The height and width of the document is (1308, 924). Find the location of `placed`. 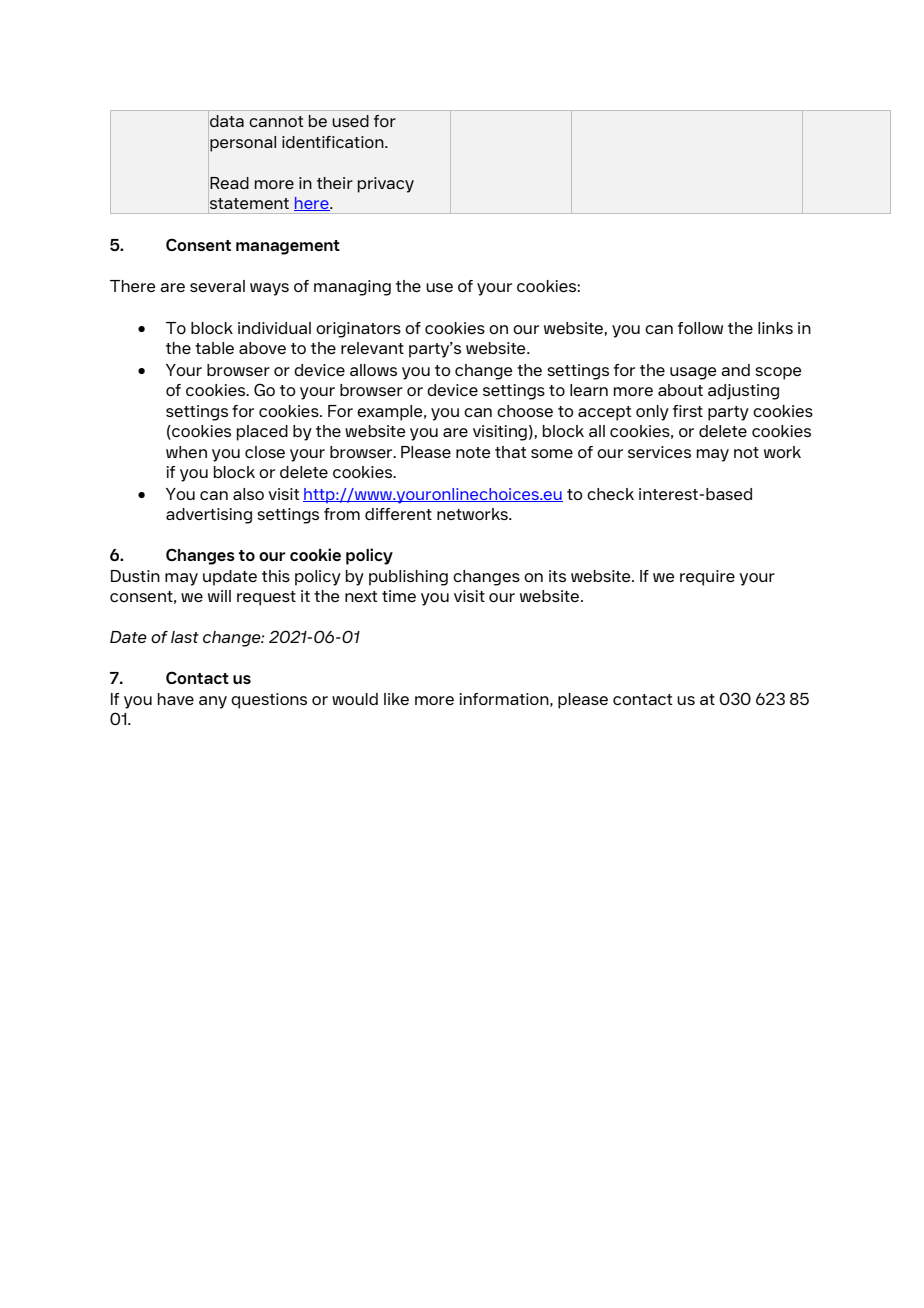

placed is located at coordinates (262, 433).
